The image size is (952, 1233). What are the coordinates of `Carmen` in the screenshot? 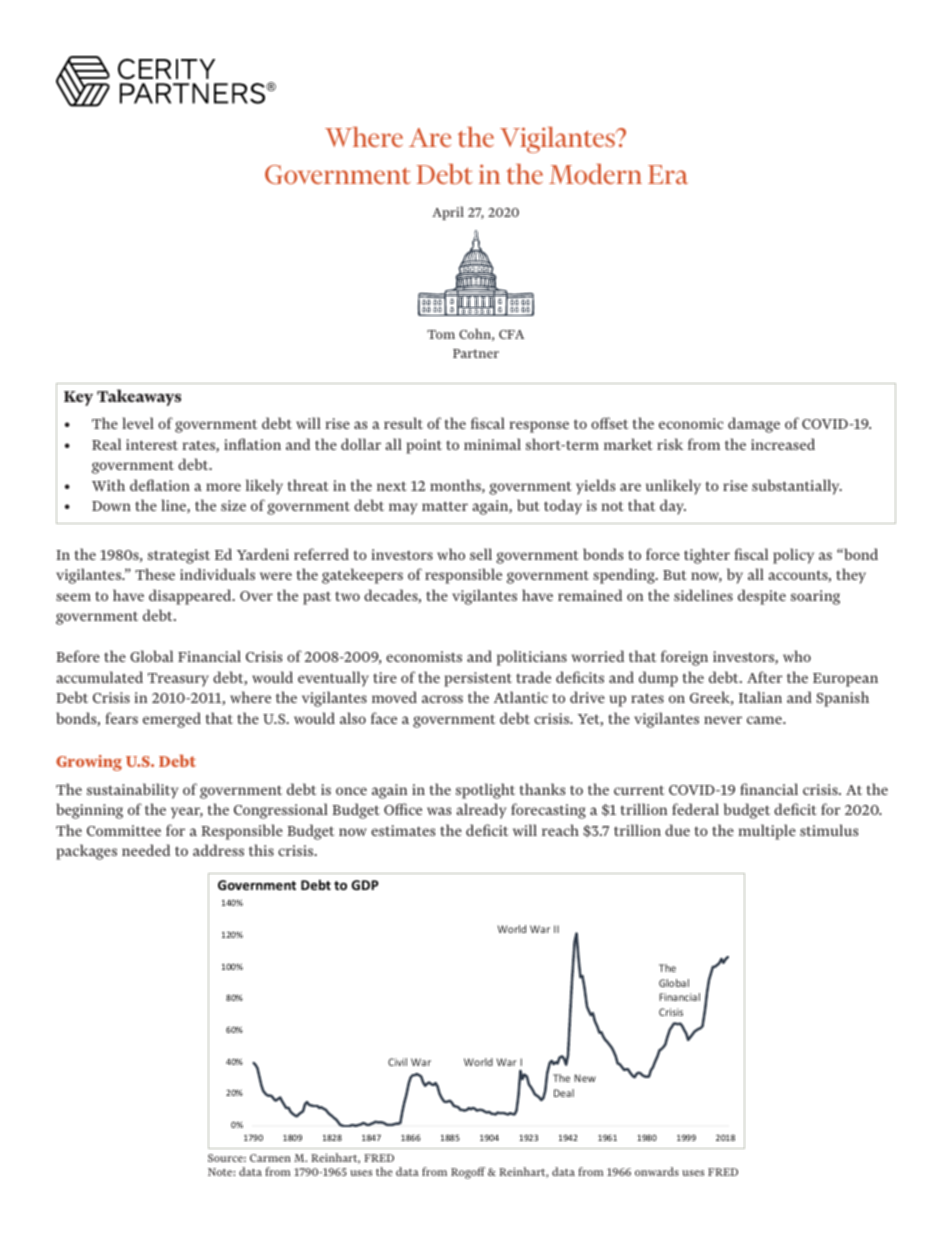 It's located at (270, 1158).
